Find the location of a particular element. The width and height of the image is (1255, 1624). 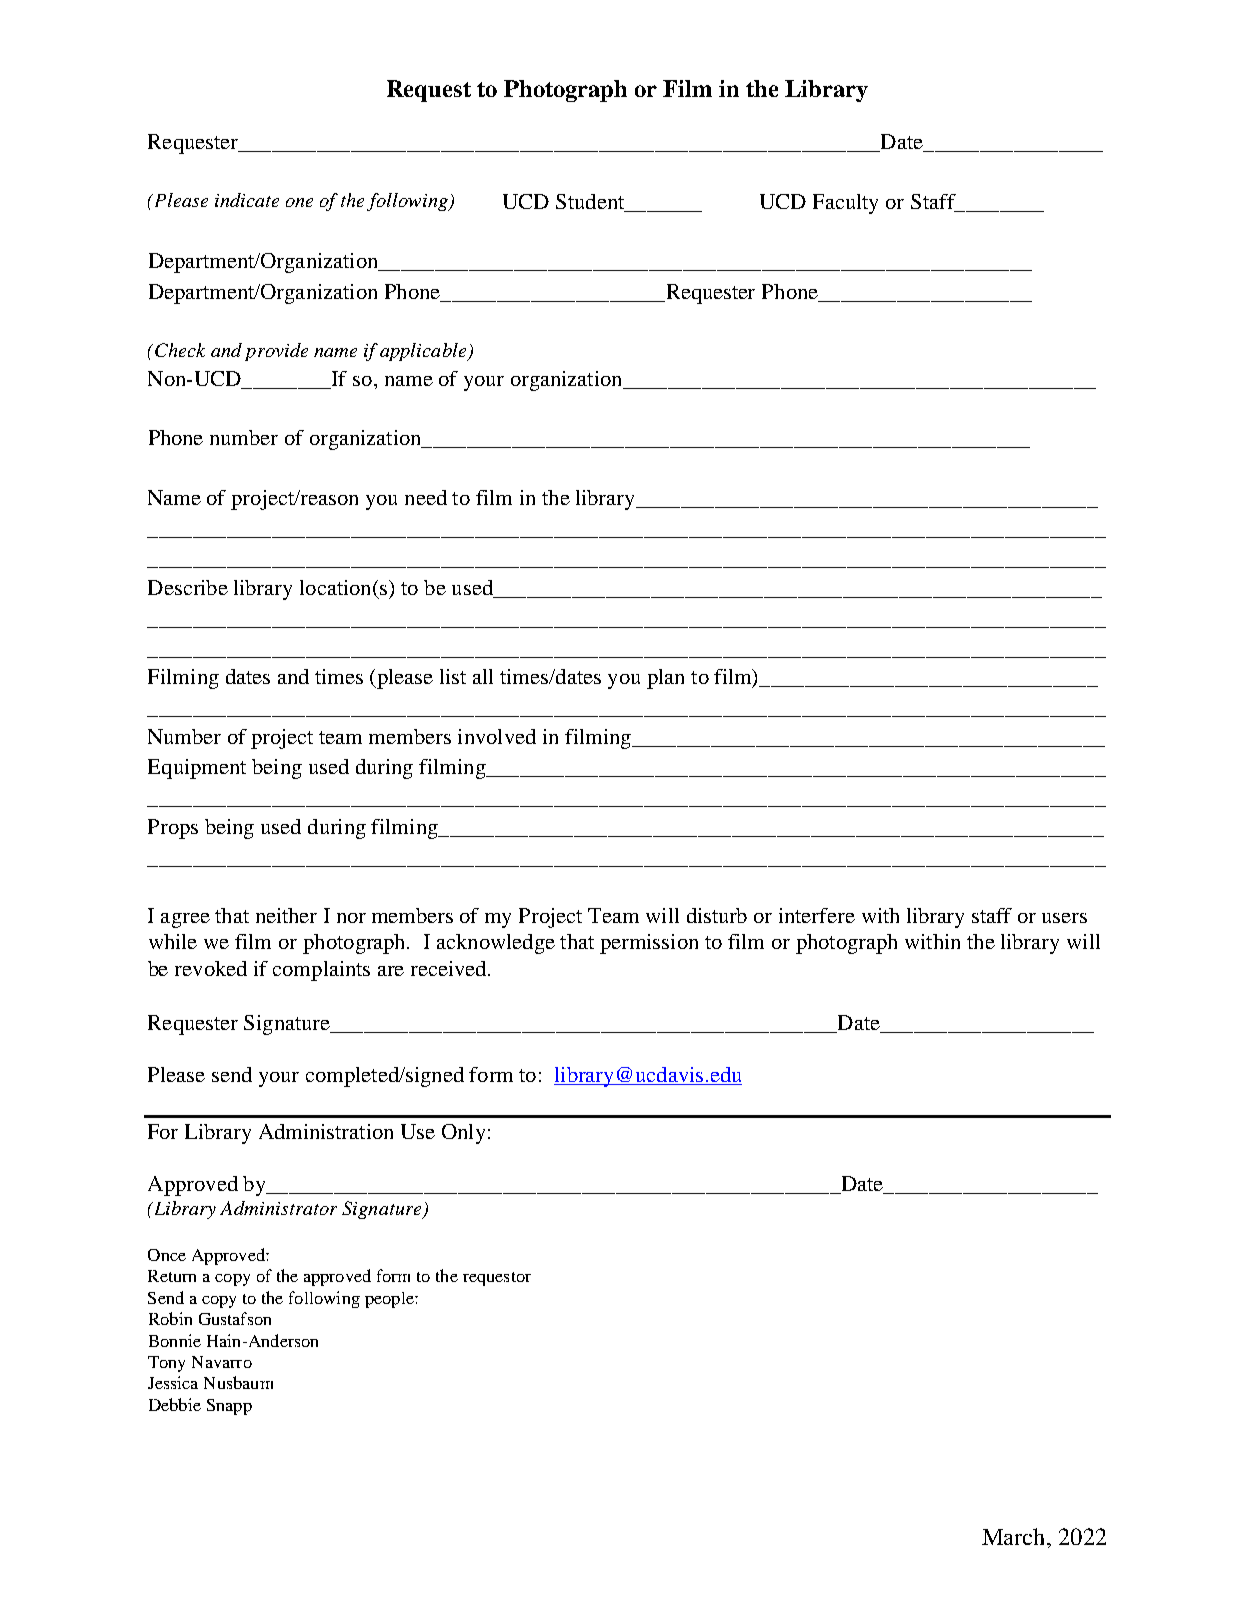

users is located at coordinates (1064, 918).
